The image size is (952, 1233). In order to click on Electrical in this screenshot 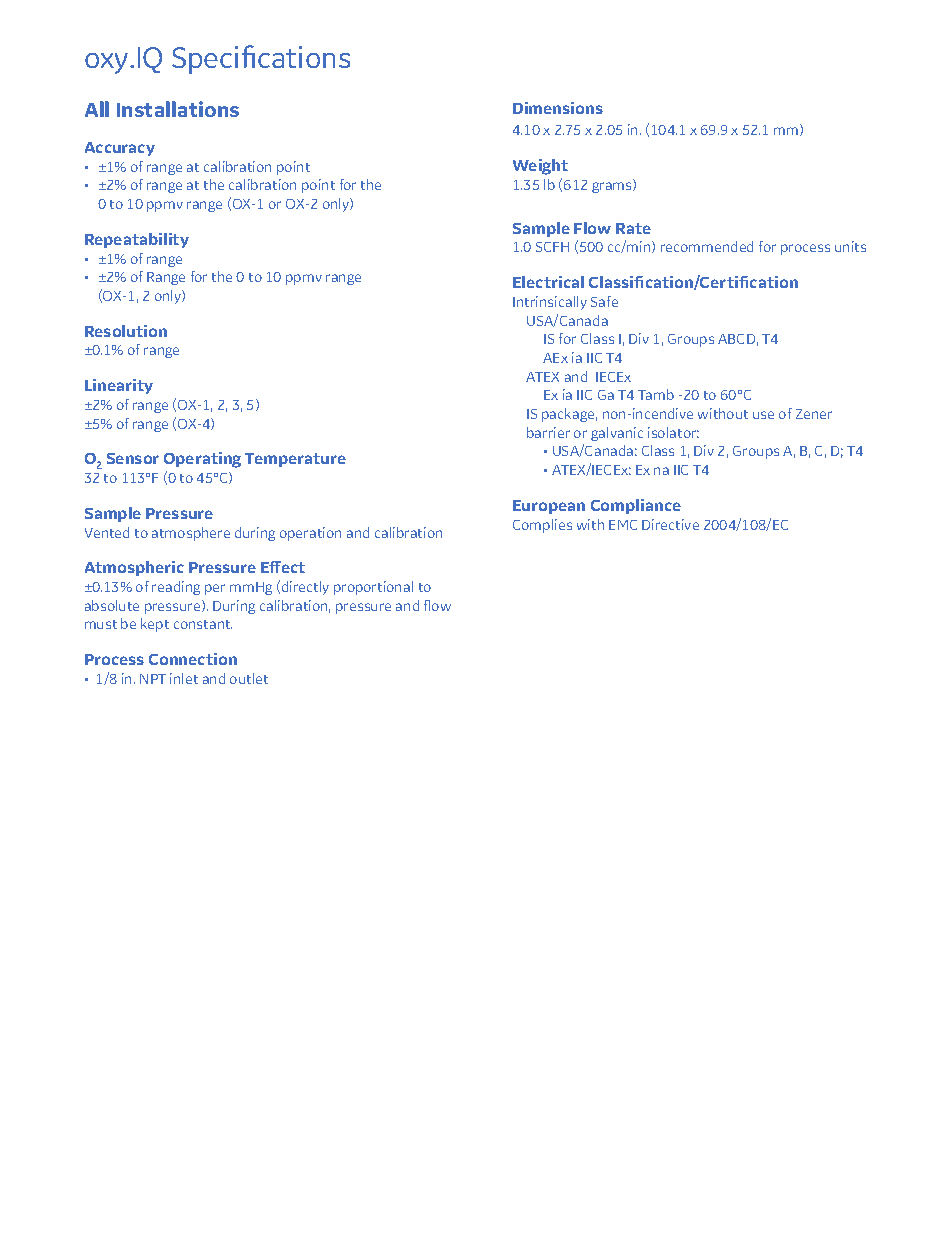, I will do `click(548, 282)`.
